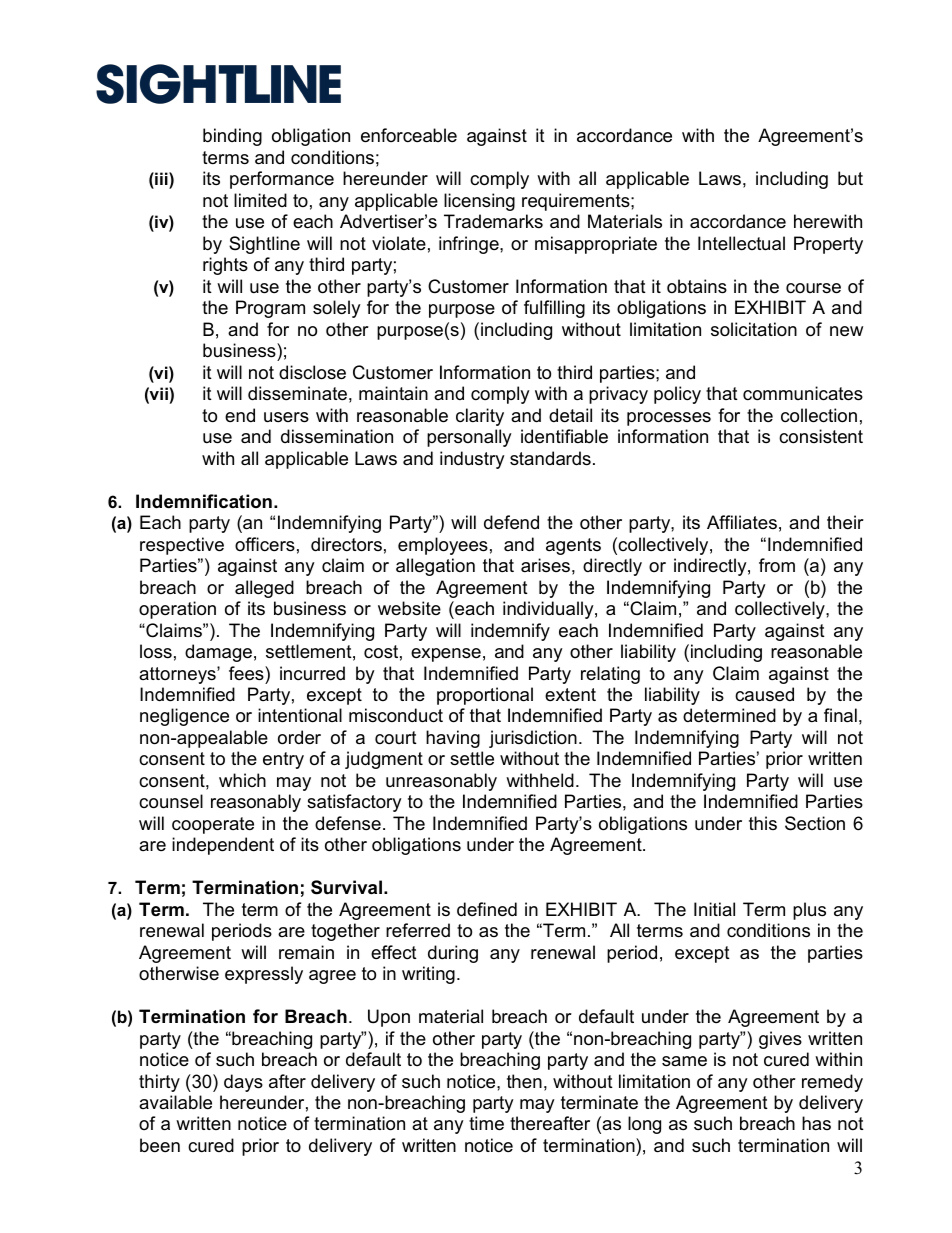  Describe the element at coordinates (265, 544) in the document. I see `officers` at that location.
